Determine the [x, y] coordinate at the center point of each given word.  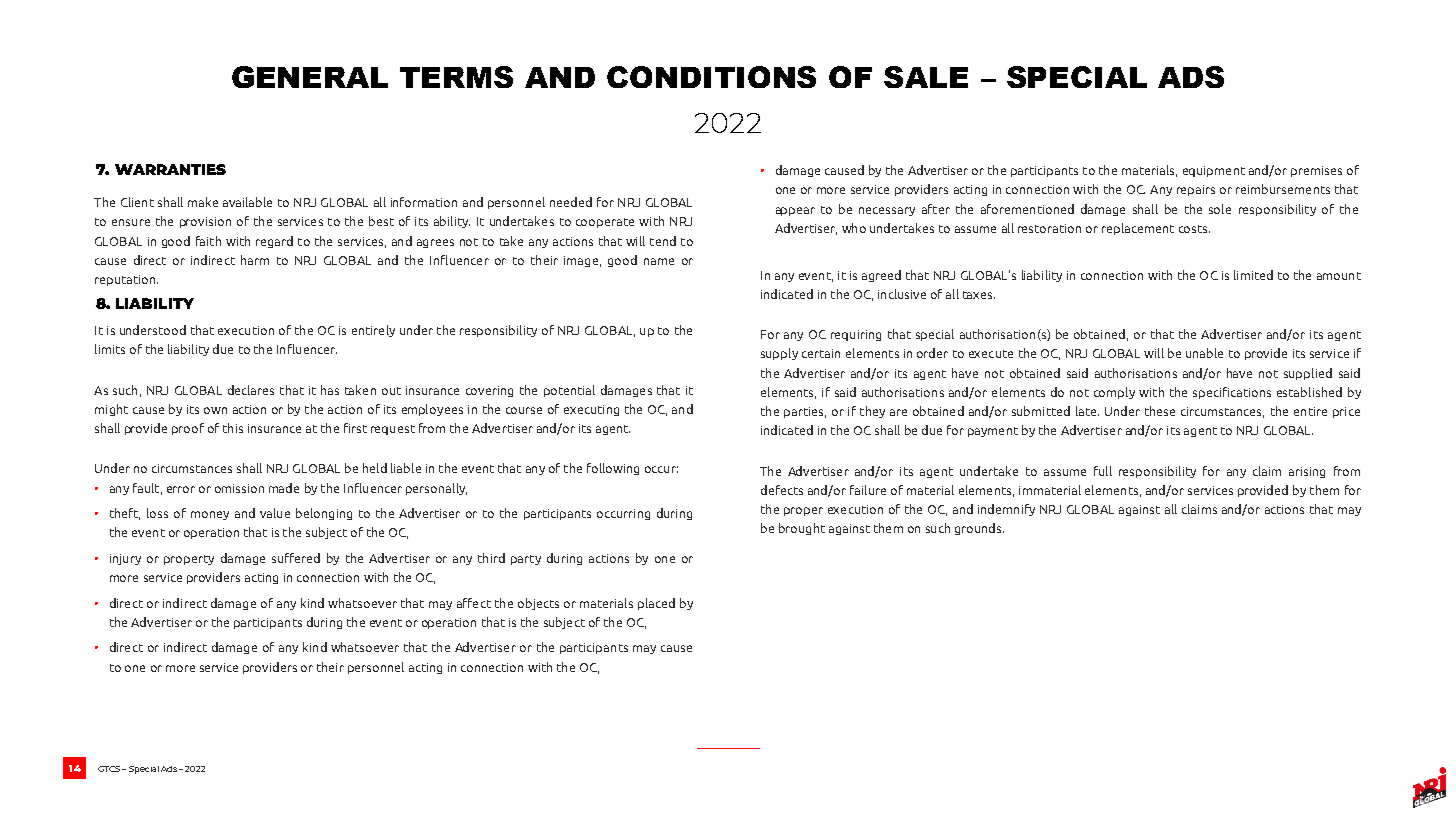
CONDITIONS [711, 77]
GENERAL [310, 77]
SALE [926, 77]
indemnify [1006, 510]
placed [656, 604]
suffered [296, 558]
